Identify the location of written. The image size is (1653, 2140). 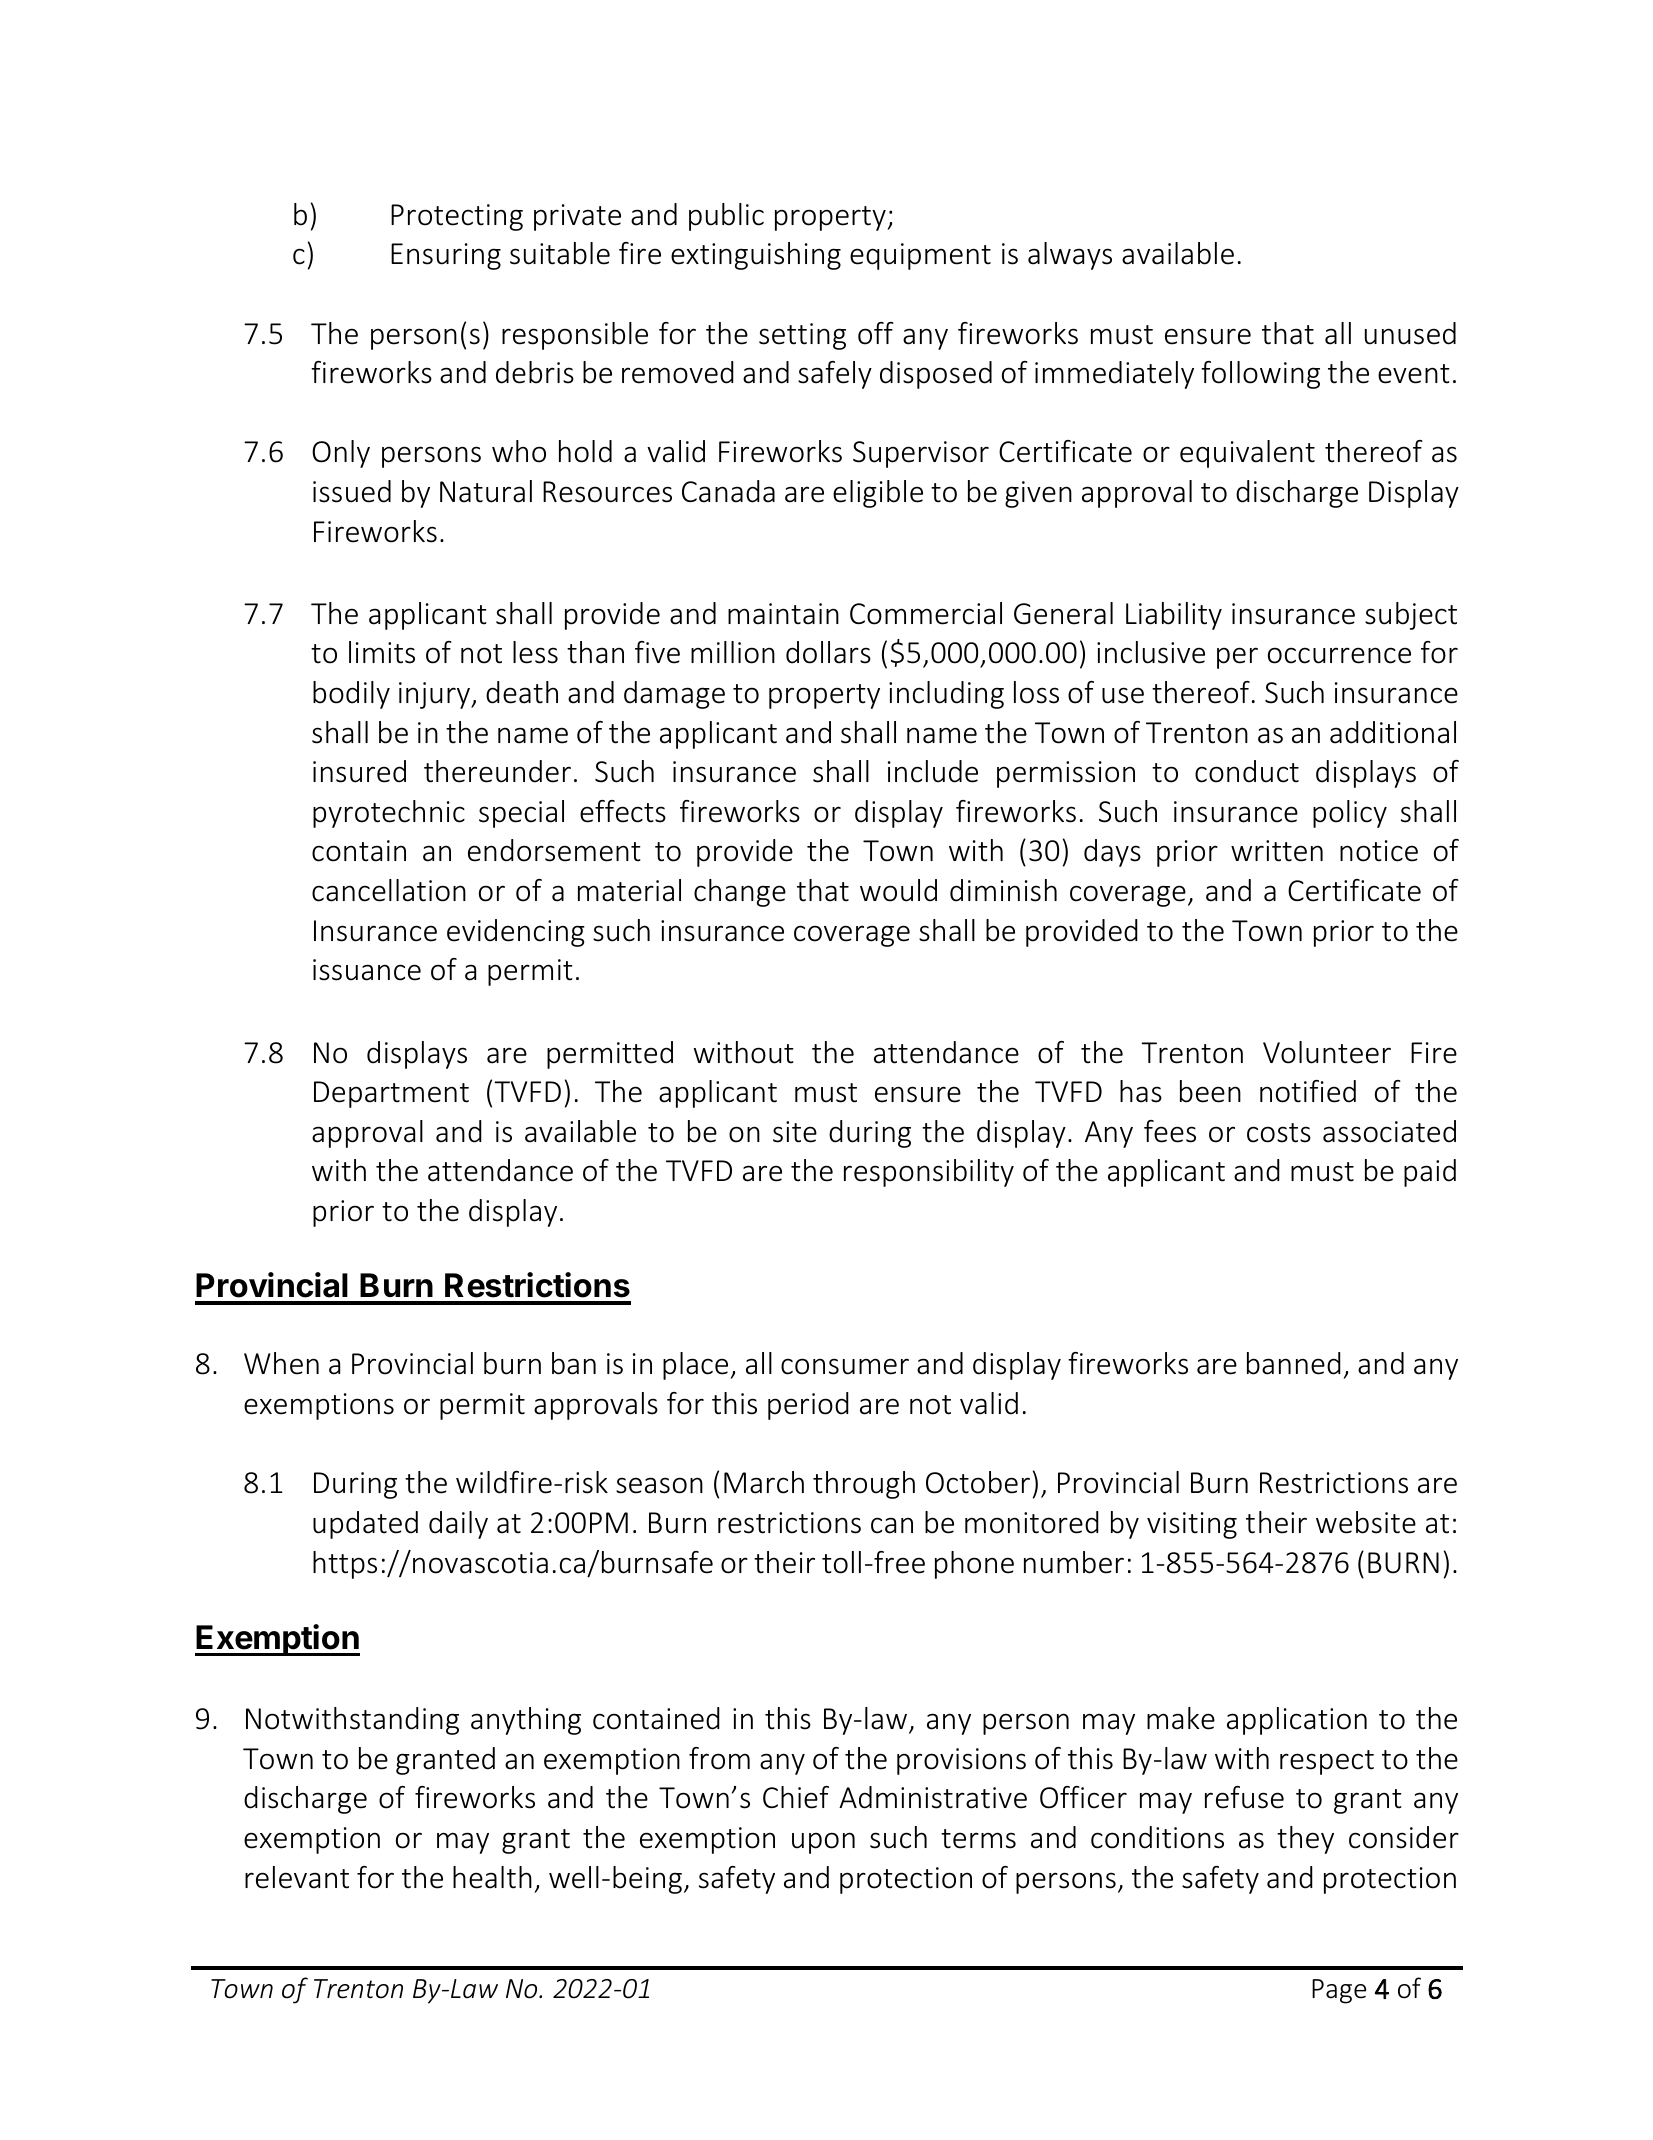
(1277, 851).
